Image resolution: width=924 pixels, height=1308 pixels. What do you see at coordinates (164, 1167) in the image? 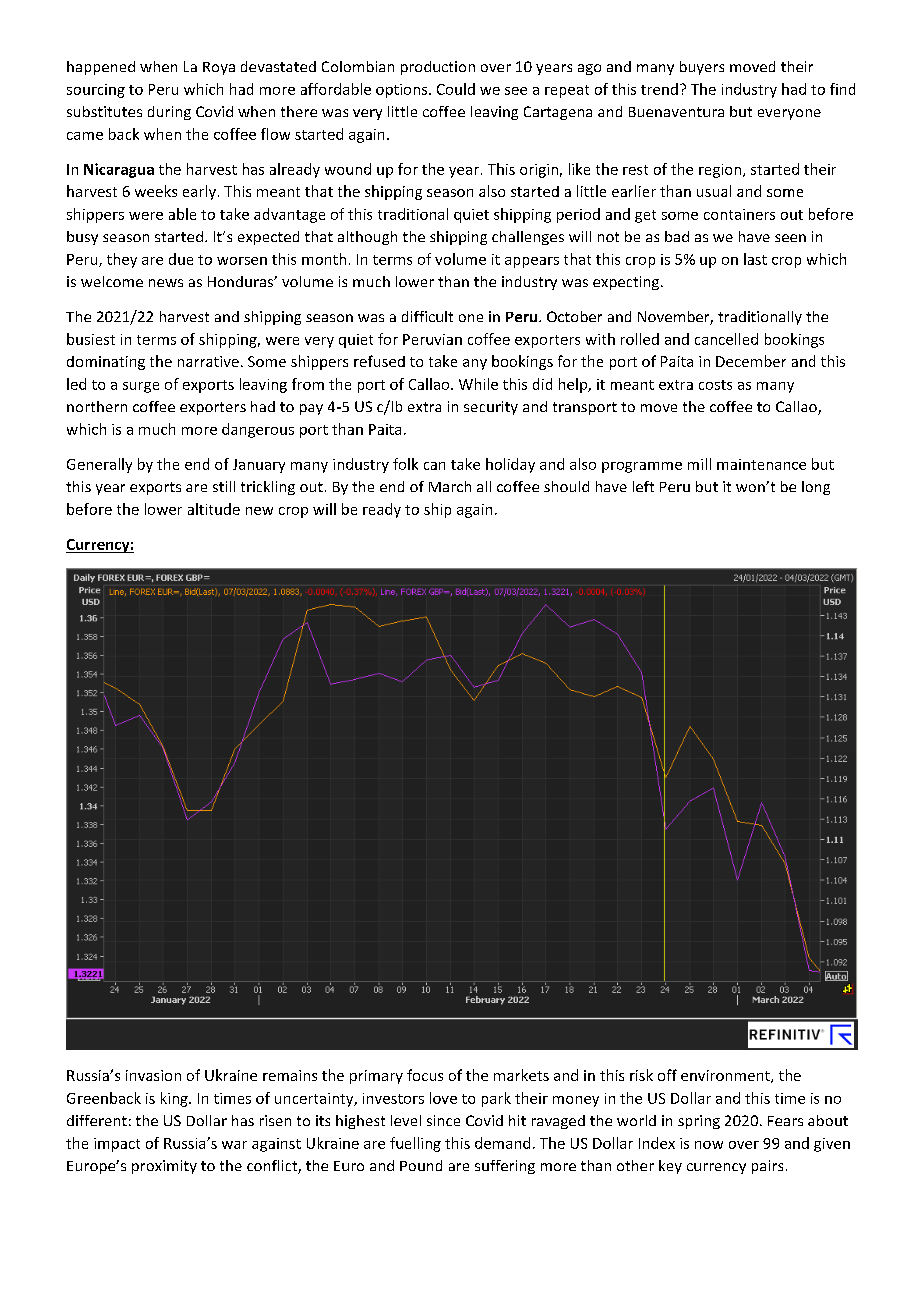
I see `proximity` at bounding box center [164, 1167].
